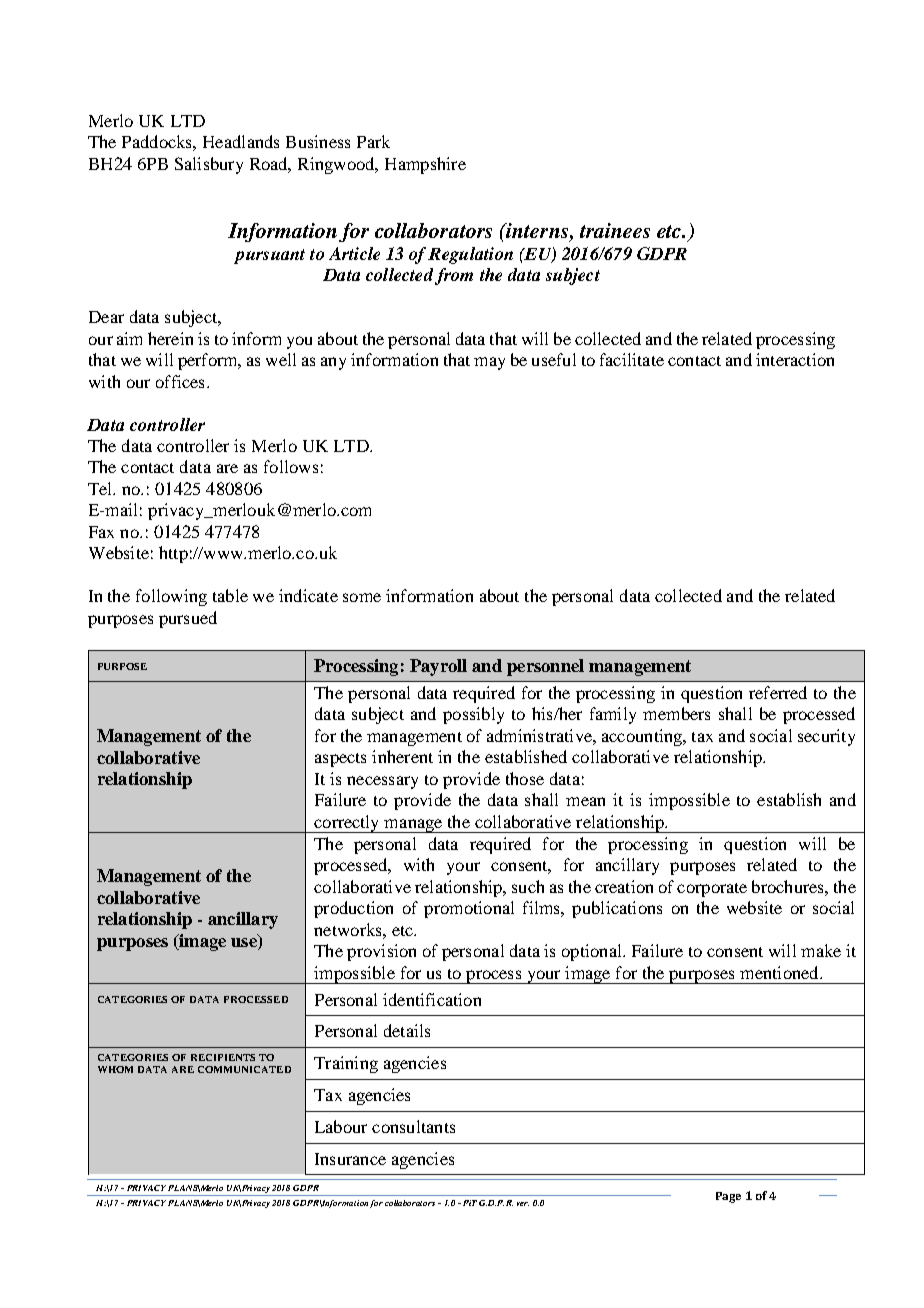  Describe the element at coordinates (188, 619) in the screenshot. I see `pursued` at that location.
